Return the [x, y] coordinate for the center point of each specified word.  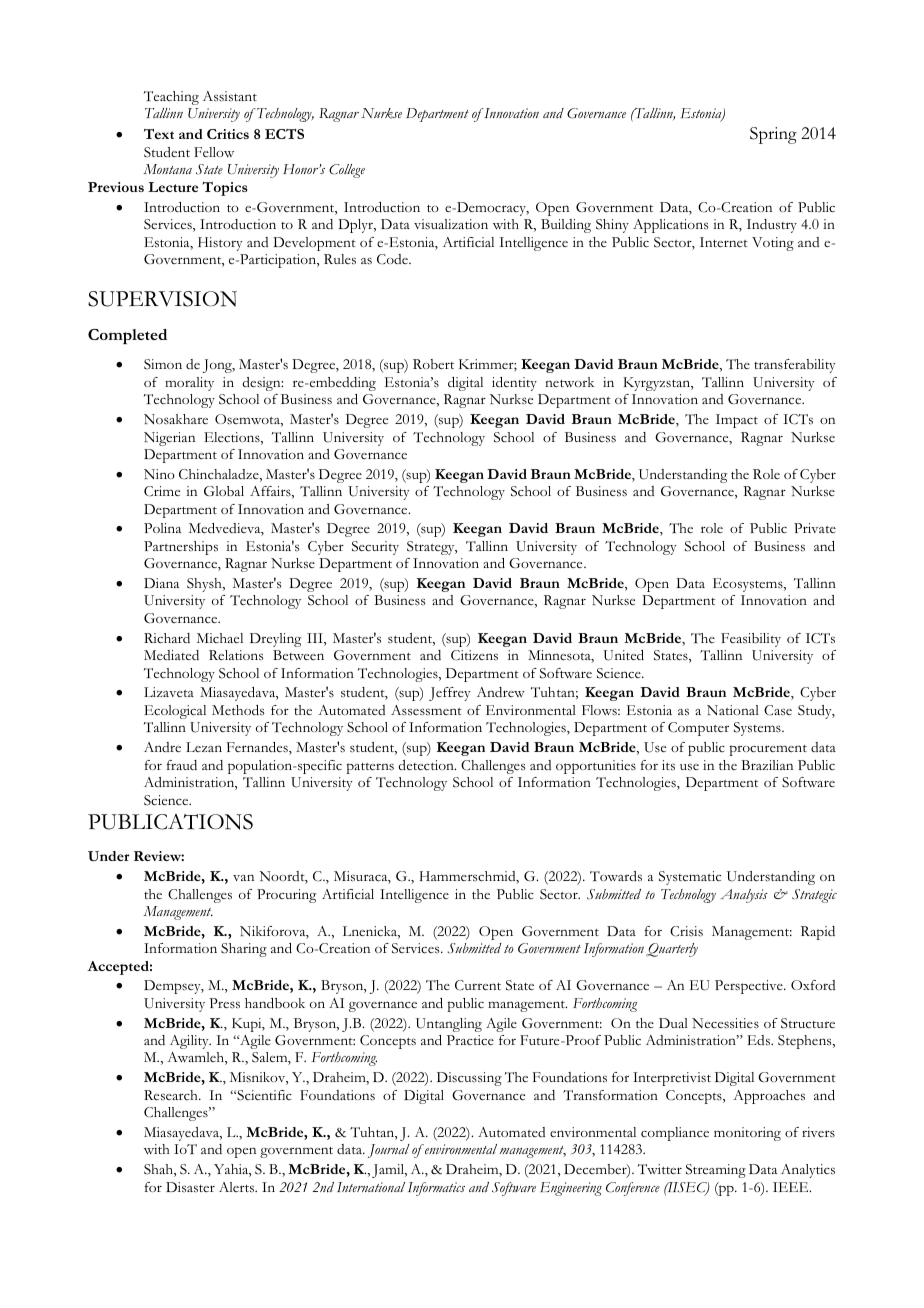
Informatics [436, 1189]
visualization [451, 224]
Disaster [190, 1187]
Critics [228, 134]
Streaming [716, 1171]
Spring [773, 135]
